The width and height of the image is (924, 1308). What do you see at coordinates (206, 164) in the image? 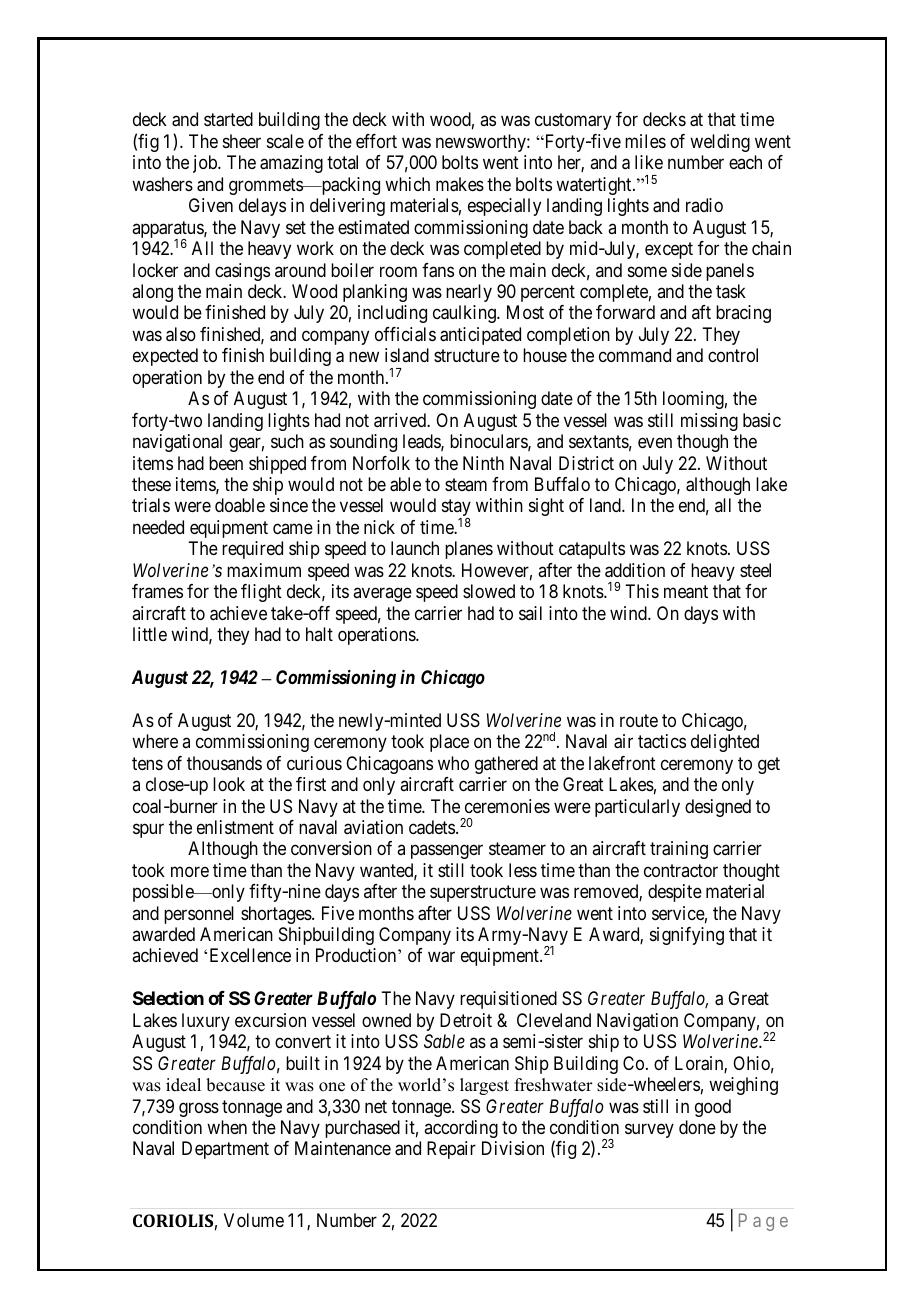
I see `job` at bounding box center [206, 164].
